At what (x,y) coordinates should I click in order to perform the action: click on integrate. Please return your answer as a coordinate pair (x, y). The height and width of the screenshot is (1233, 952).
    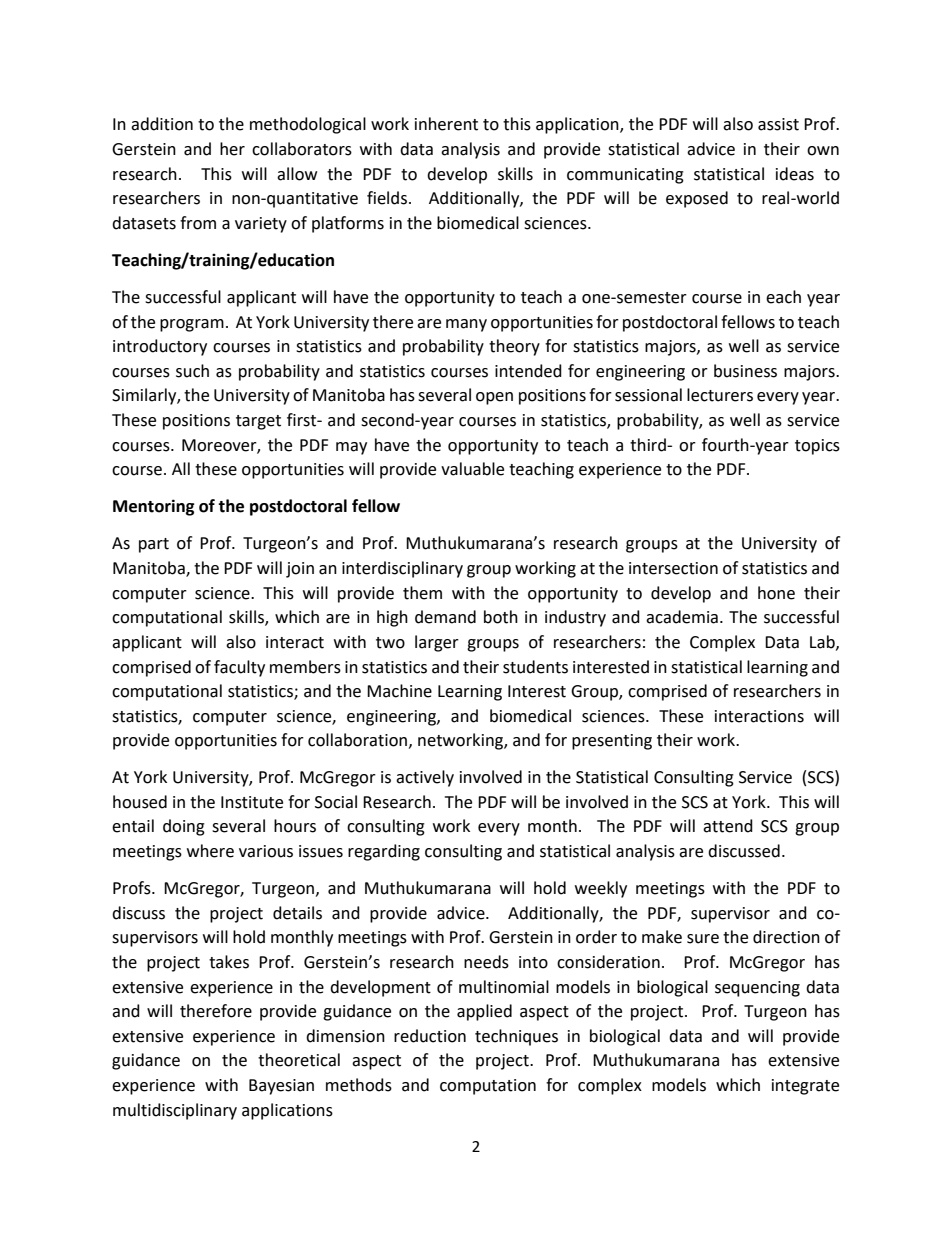
    Looking at the image, I should click on (805, 1087).
